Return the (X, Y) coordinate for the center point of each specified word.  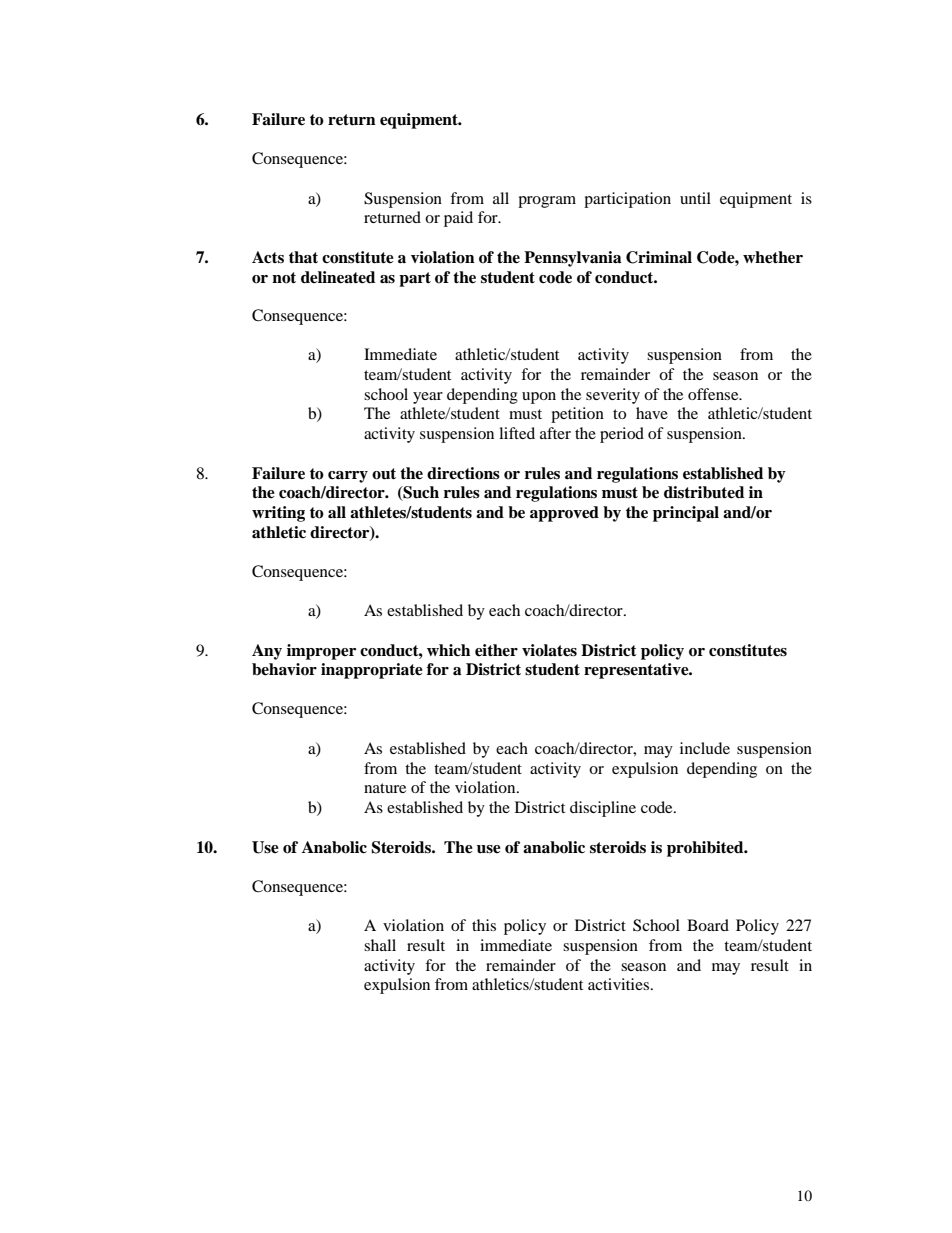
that (303, 257)
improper (321, 652)
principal (686, 514)
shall (380, 945)
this (484, 925)
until (695, 198)
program (547, 202)
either (496, 650)
